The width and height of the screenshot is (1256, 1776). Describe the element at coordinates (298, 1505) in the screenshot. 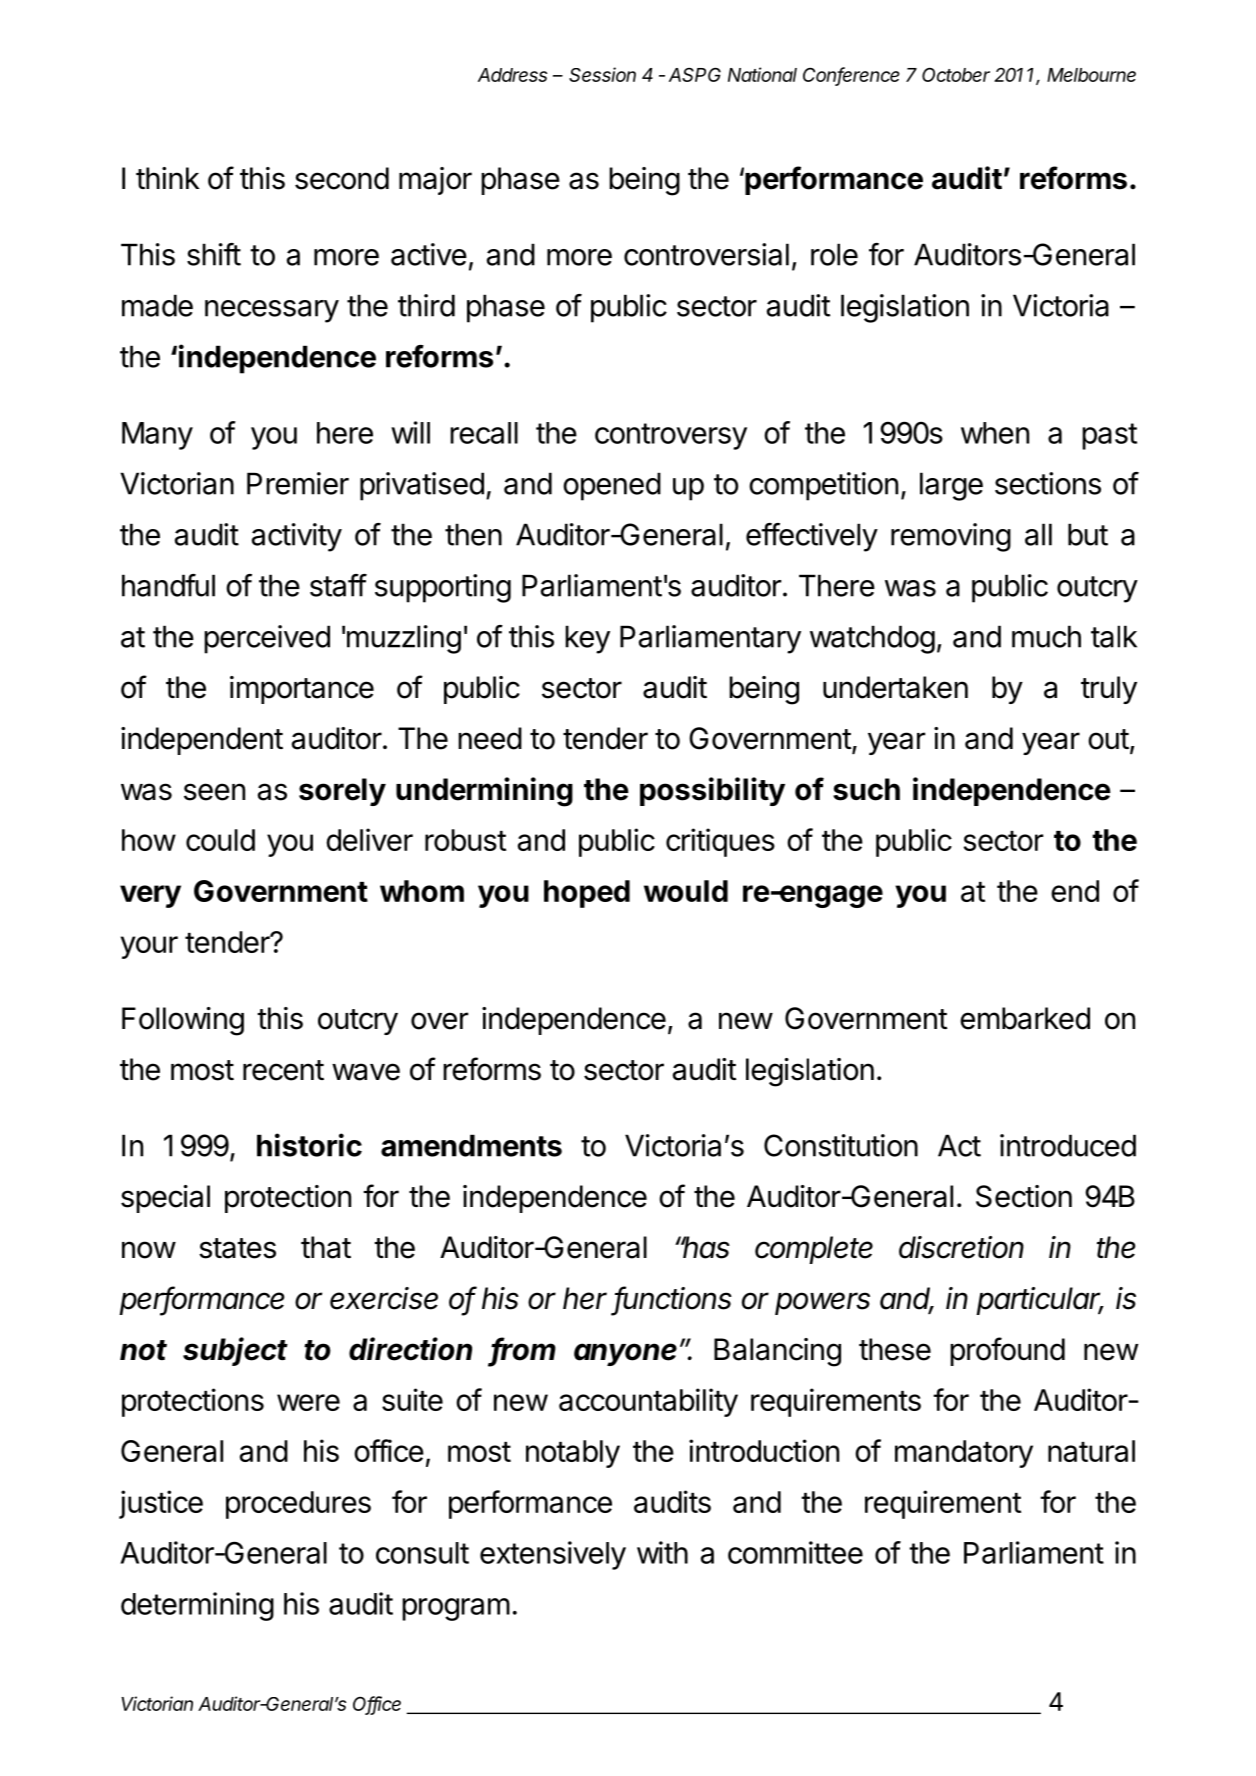

I see `procedures` at that location.
